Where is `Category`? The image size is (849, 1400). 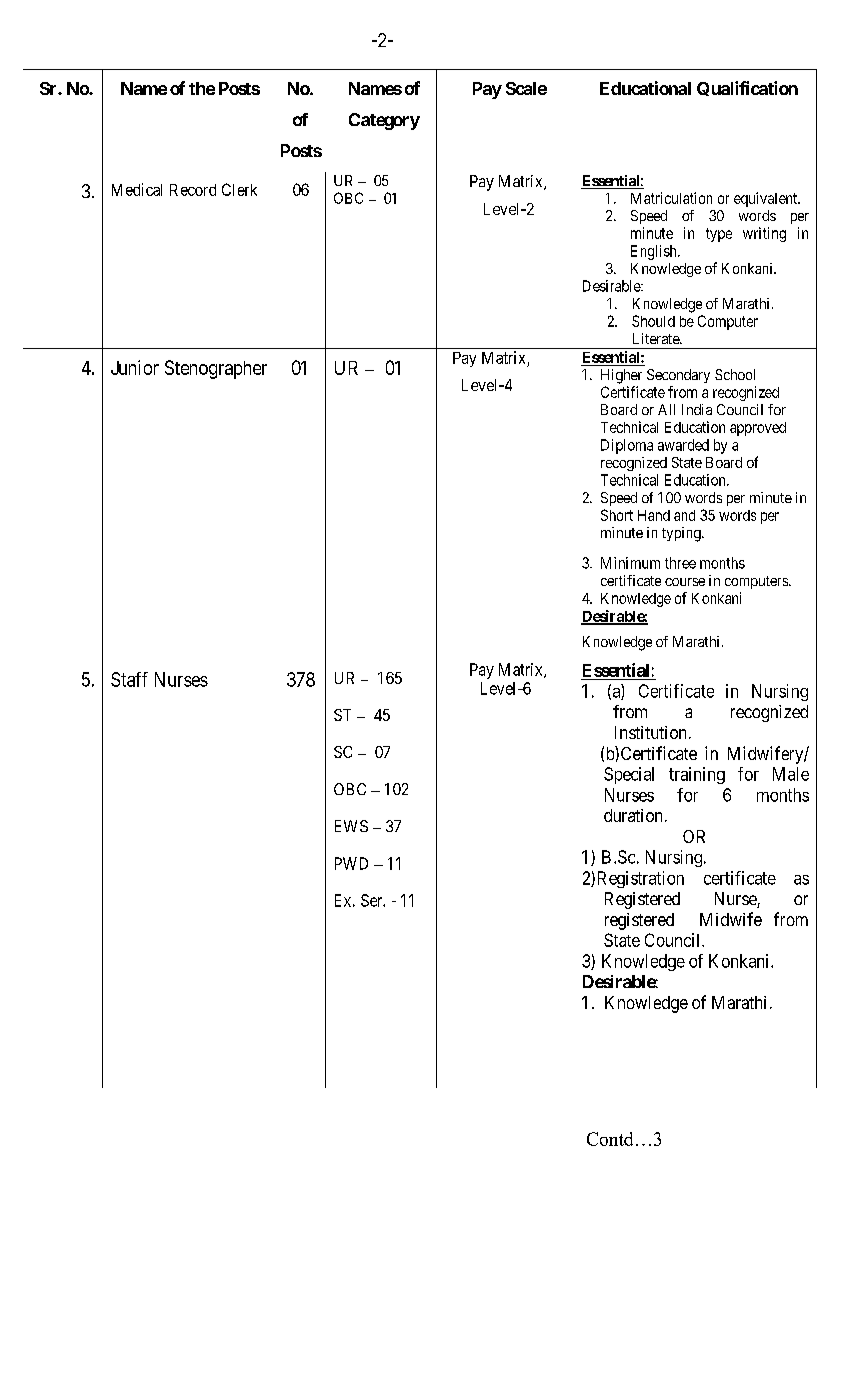
Category is located at coordinates (384, 121).
